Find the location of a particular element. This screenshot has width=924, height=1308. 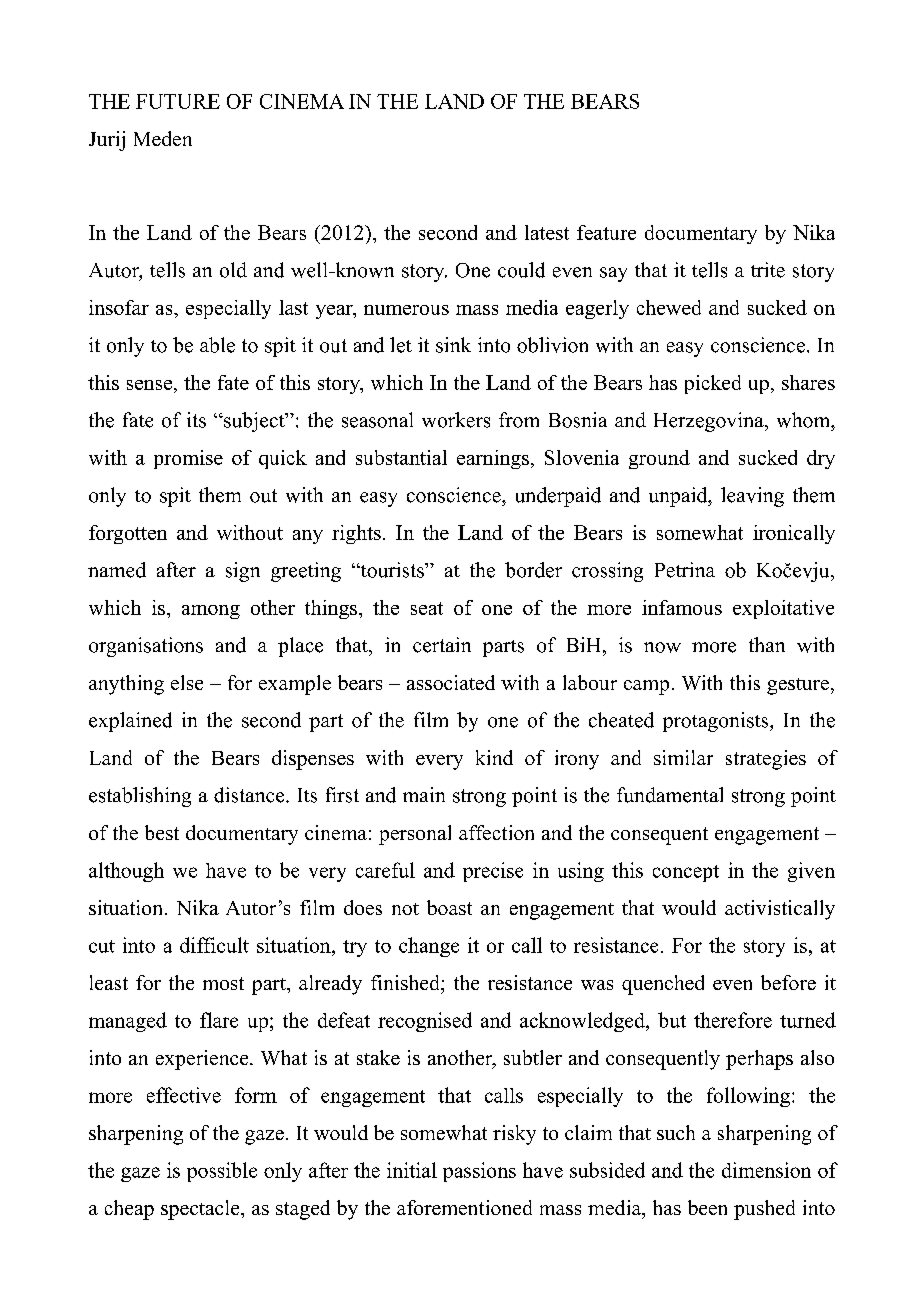

trite is located at coordinates (768, 270).
